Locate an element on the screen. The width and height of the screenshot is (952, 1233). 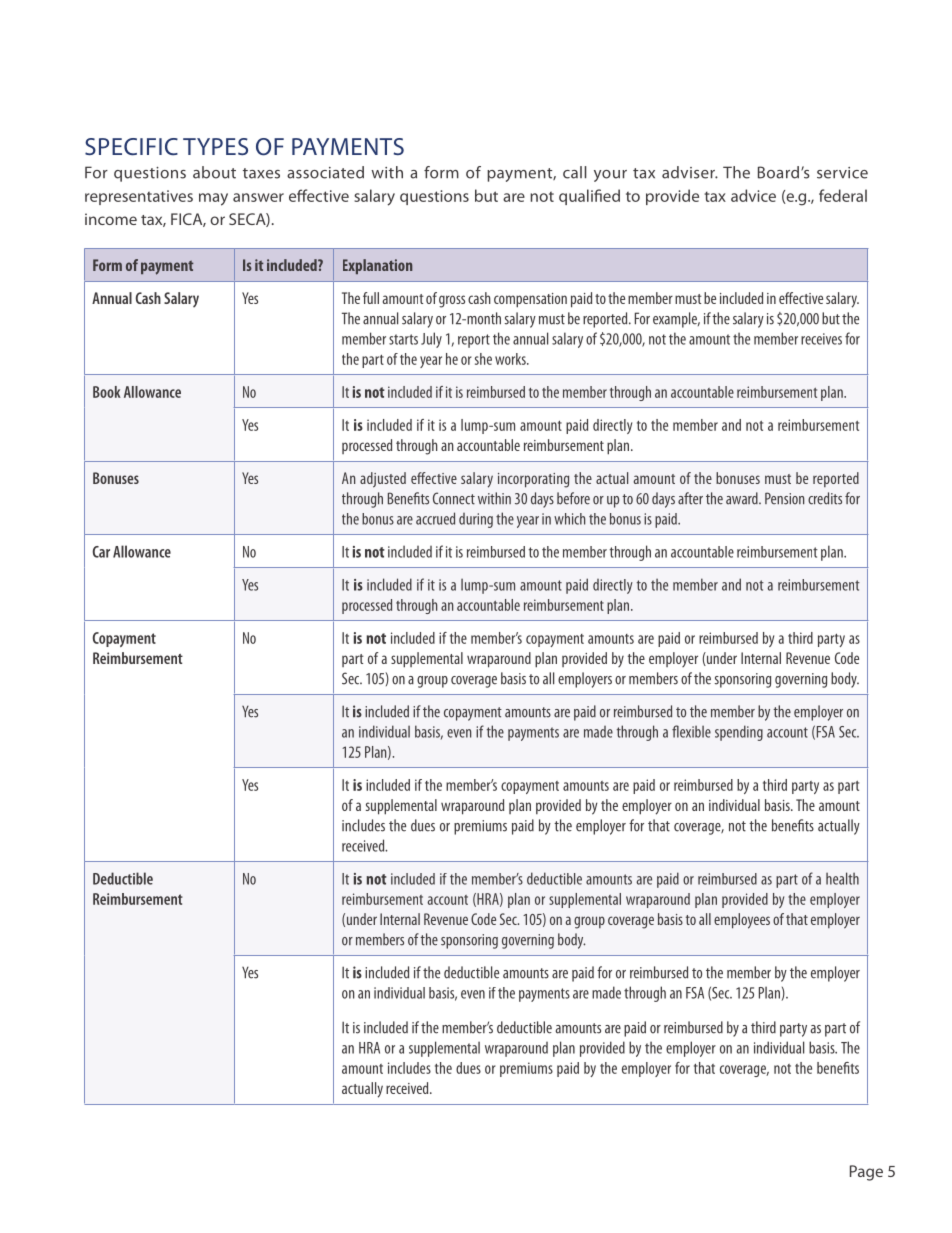
employees is located at coordinates (742, 921).
